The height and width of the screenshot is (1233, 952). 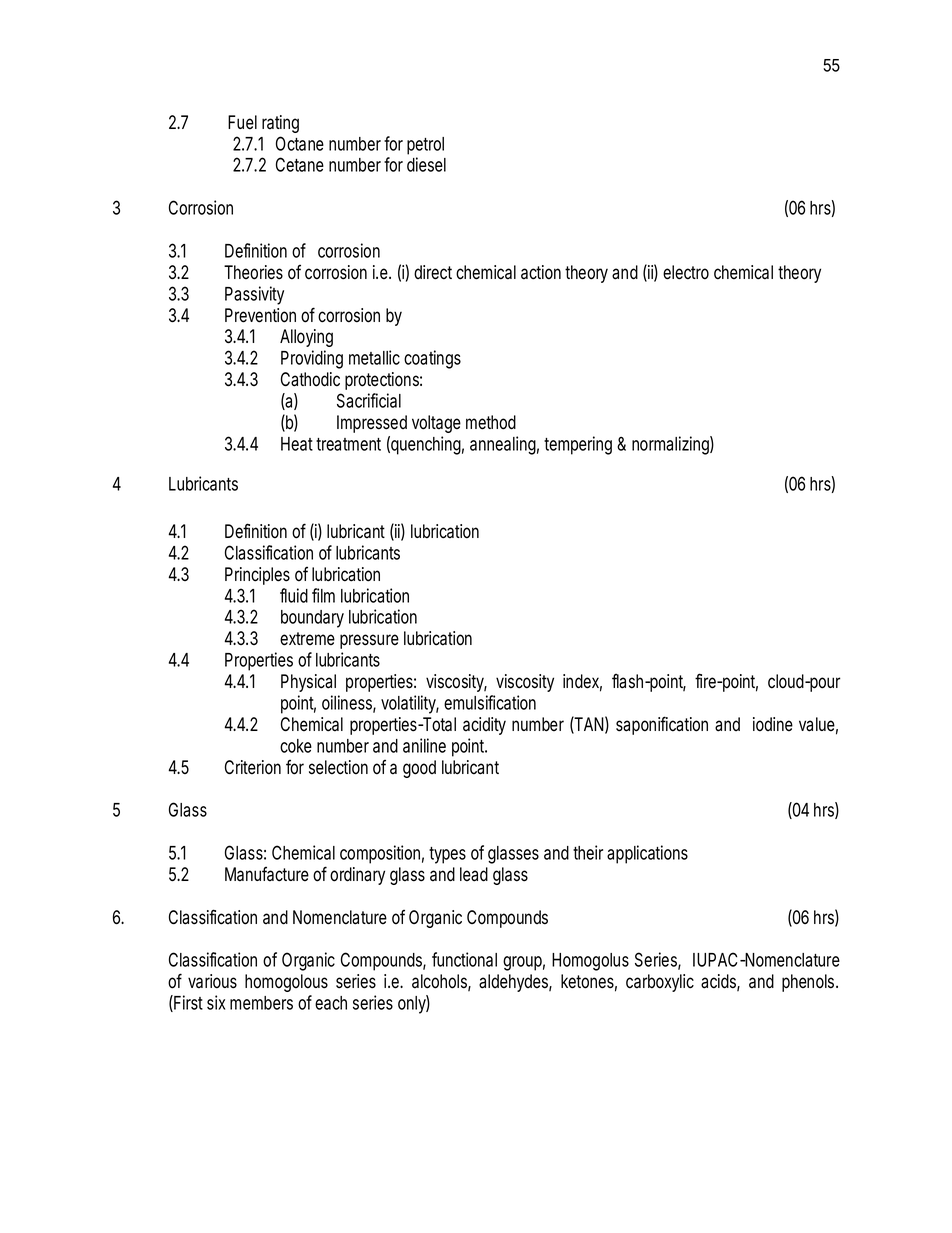 What do you see at coordinates (257, 576) in the screenshot?
I see `Principles` at bounding box center [257, 576].
